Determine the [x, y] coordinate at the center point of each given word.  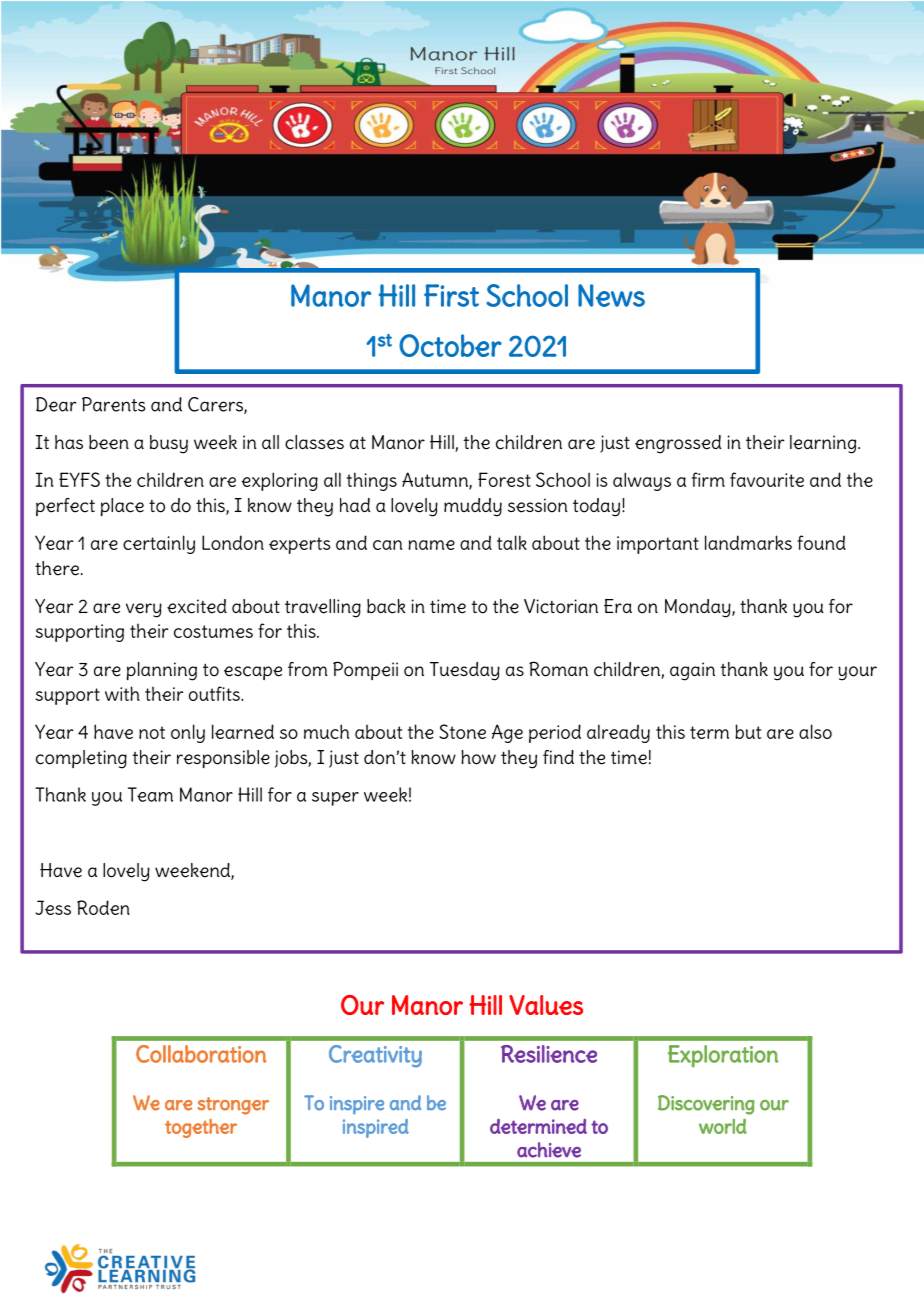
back [386, 606]
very [144, 610]
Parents [114, 404]
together [201, 1128]
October [450, 345]
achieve [549, 1150]
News [611, 295]
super [335, 799]
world [723, 1126]
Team [150, 794]
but [748, 731]
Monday [699, 608]
